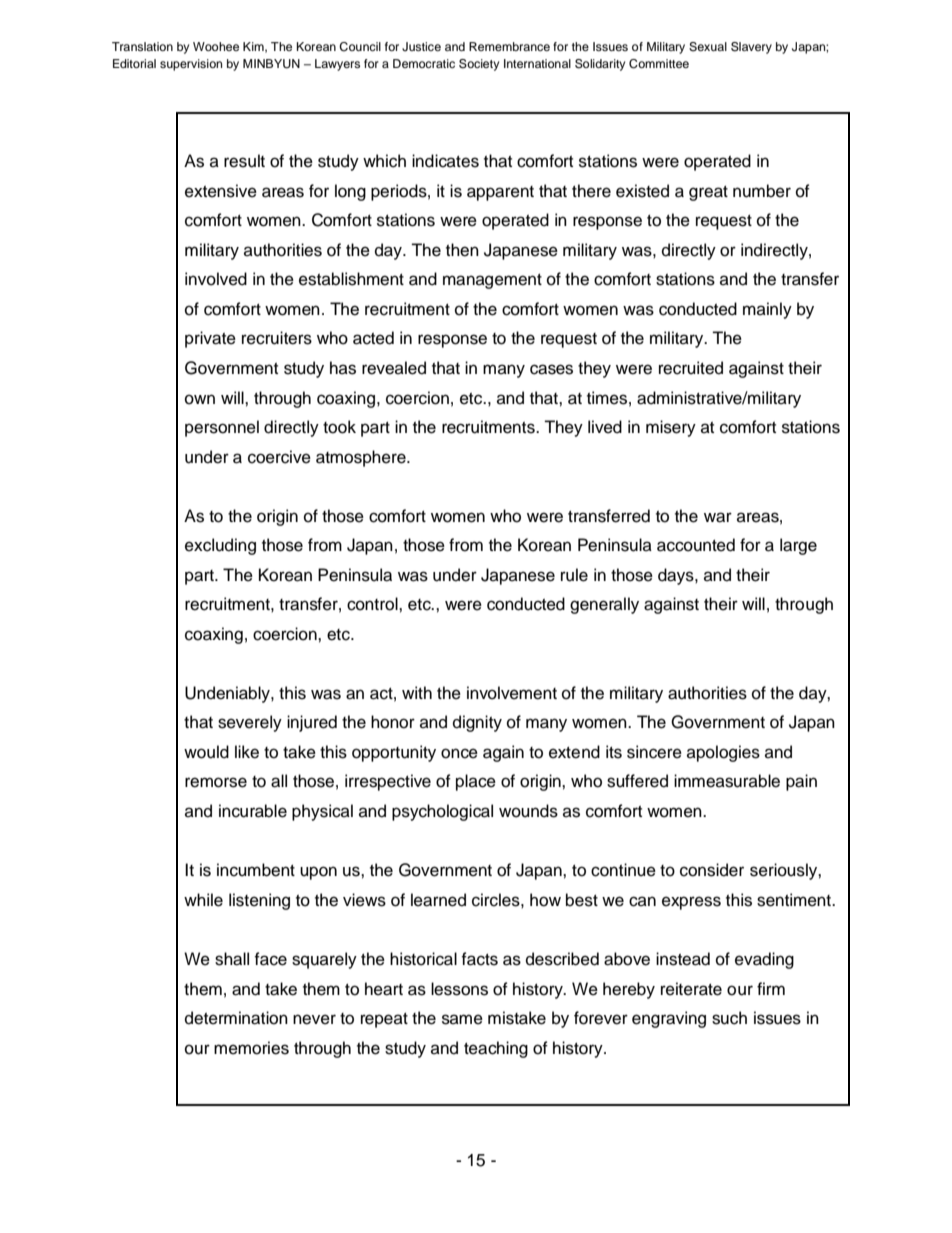 The image size is (952, 1233). Describe the element at coordinates (691, 368) in the screenshot. I see `recruited` at that location.
